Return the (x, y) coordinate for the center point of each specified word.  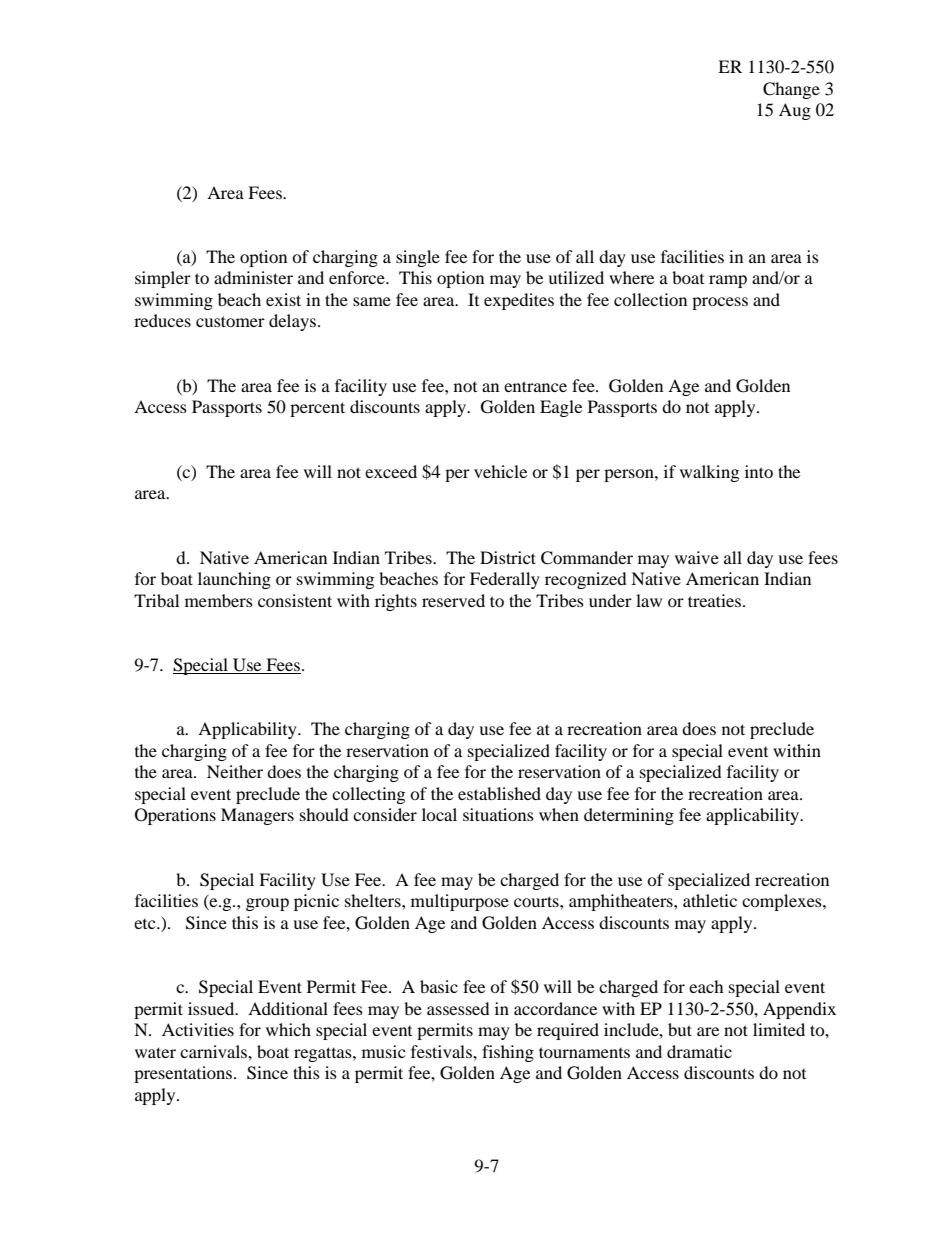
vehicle (500, 471)
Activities (198, 1029)
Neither (235, 771)
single (418, 258)
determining (629, 816)
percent (317, 409)
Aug (795, 111)
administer (253, 277)
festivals (442, 1051)
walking (709, 473)
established (499, 793)
